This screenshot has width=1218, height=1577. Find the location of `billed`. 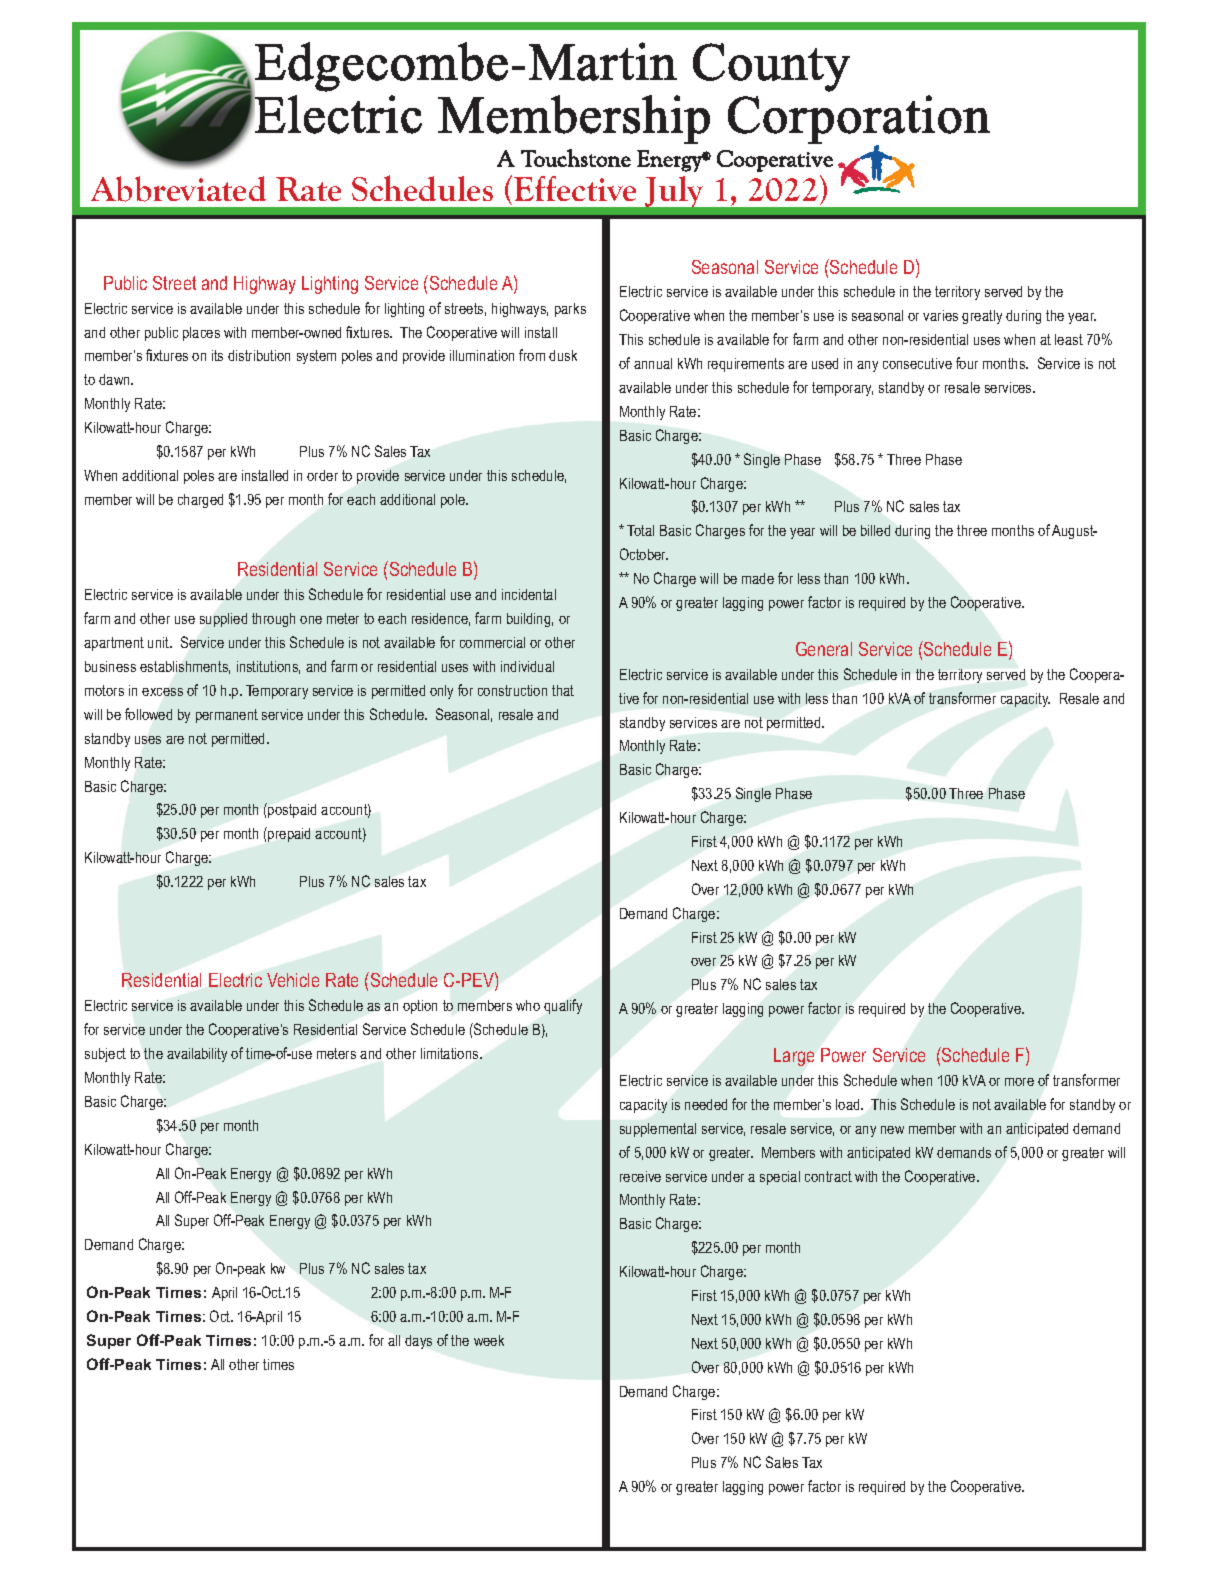

billed is located at coordinates (875, 530).
